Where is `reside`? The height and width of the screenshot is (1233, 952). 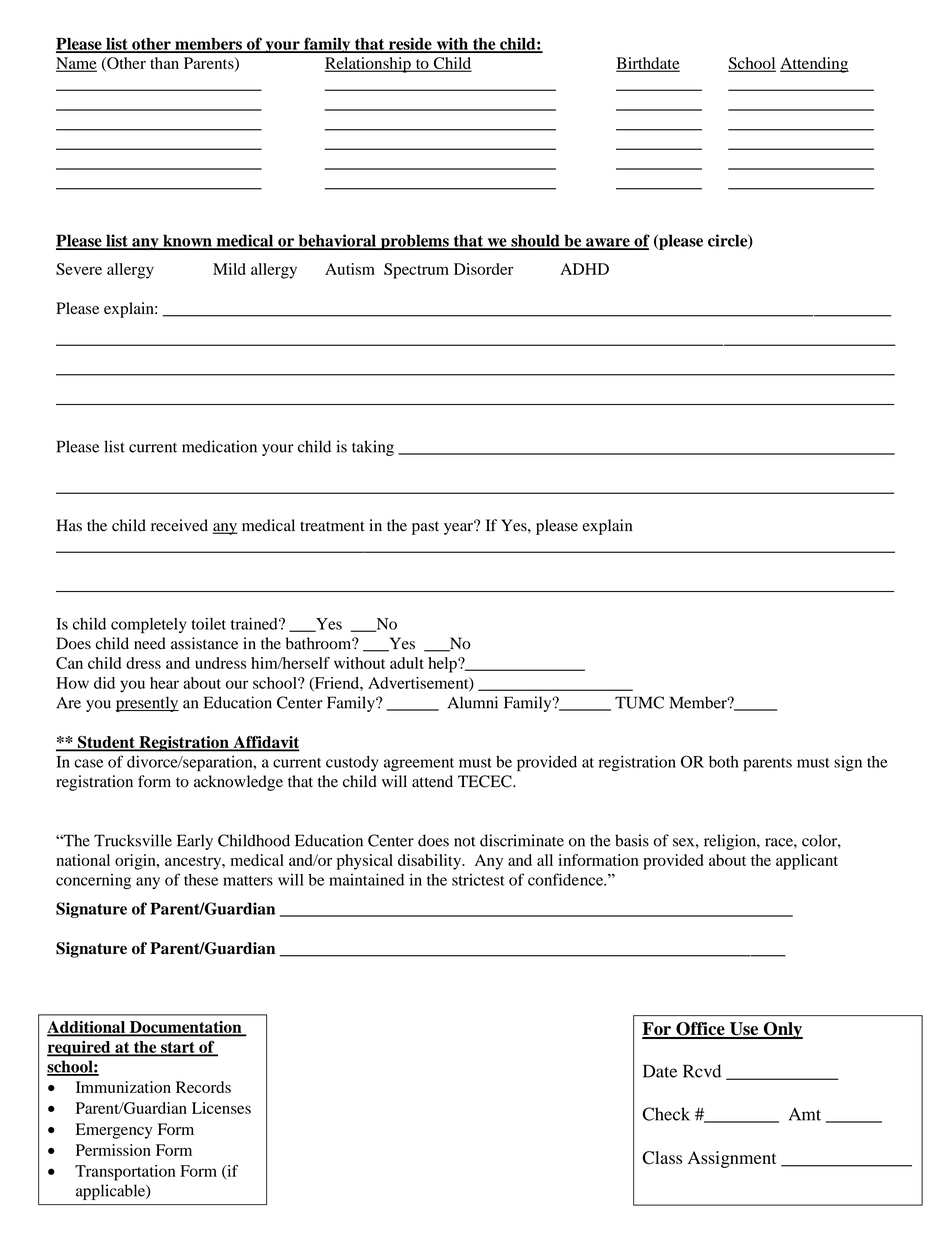
reside is located at coordinates (410, 44).
